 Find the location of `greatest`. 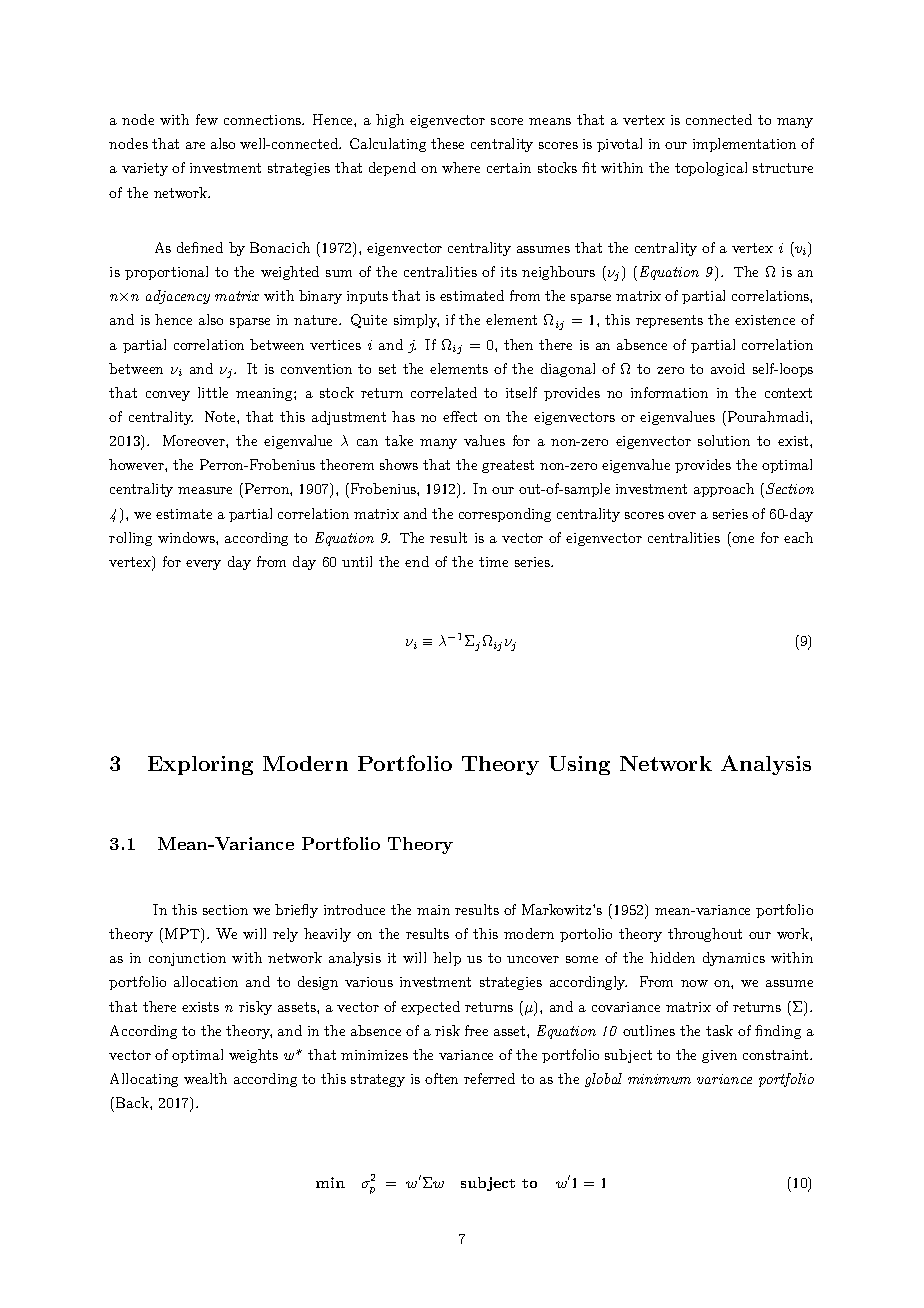

greatest is located at coordinates (508, 466).
